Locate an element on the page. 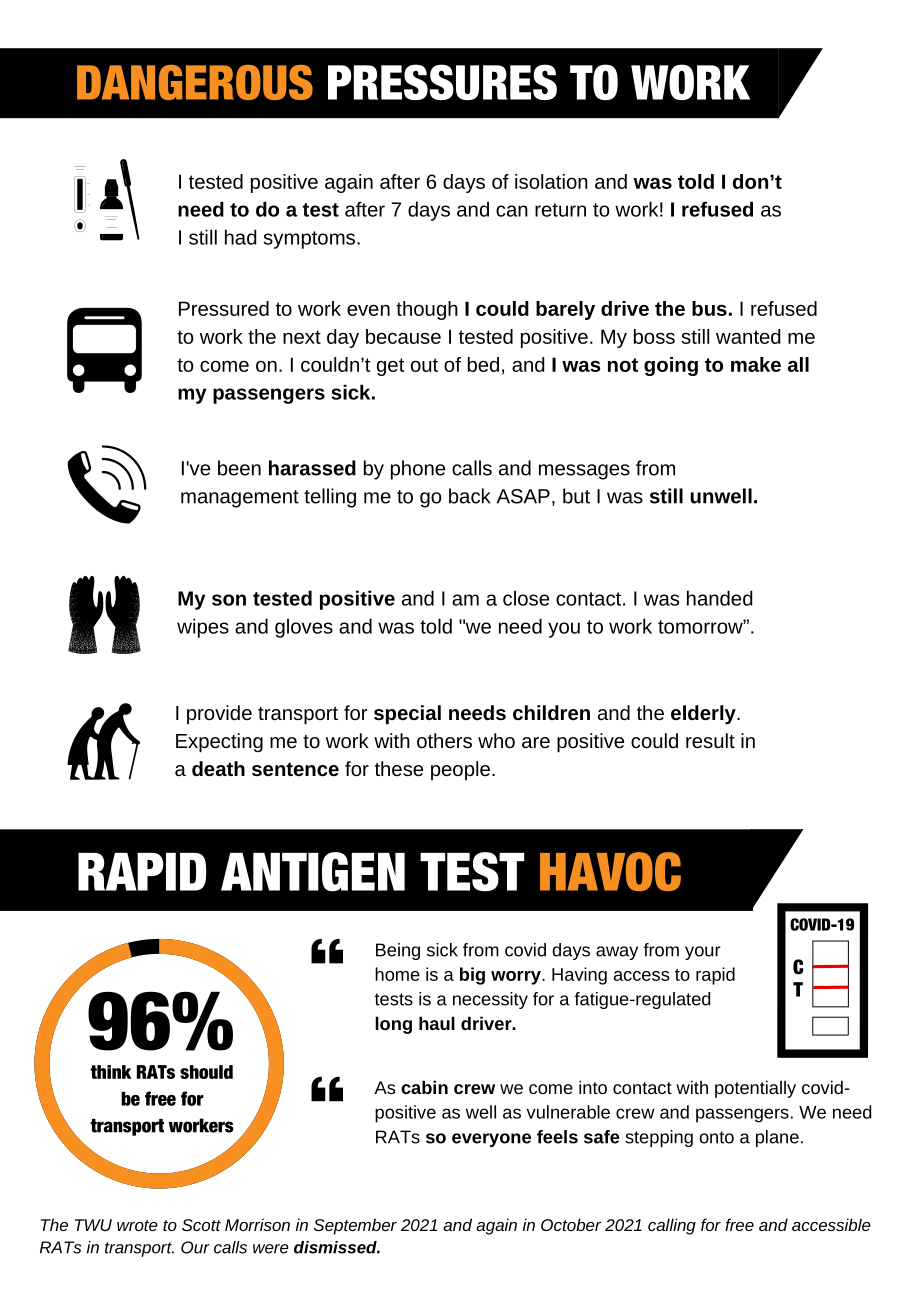  isolation is located at coordinates (551, 181).
